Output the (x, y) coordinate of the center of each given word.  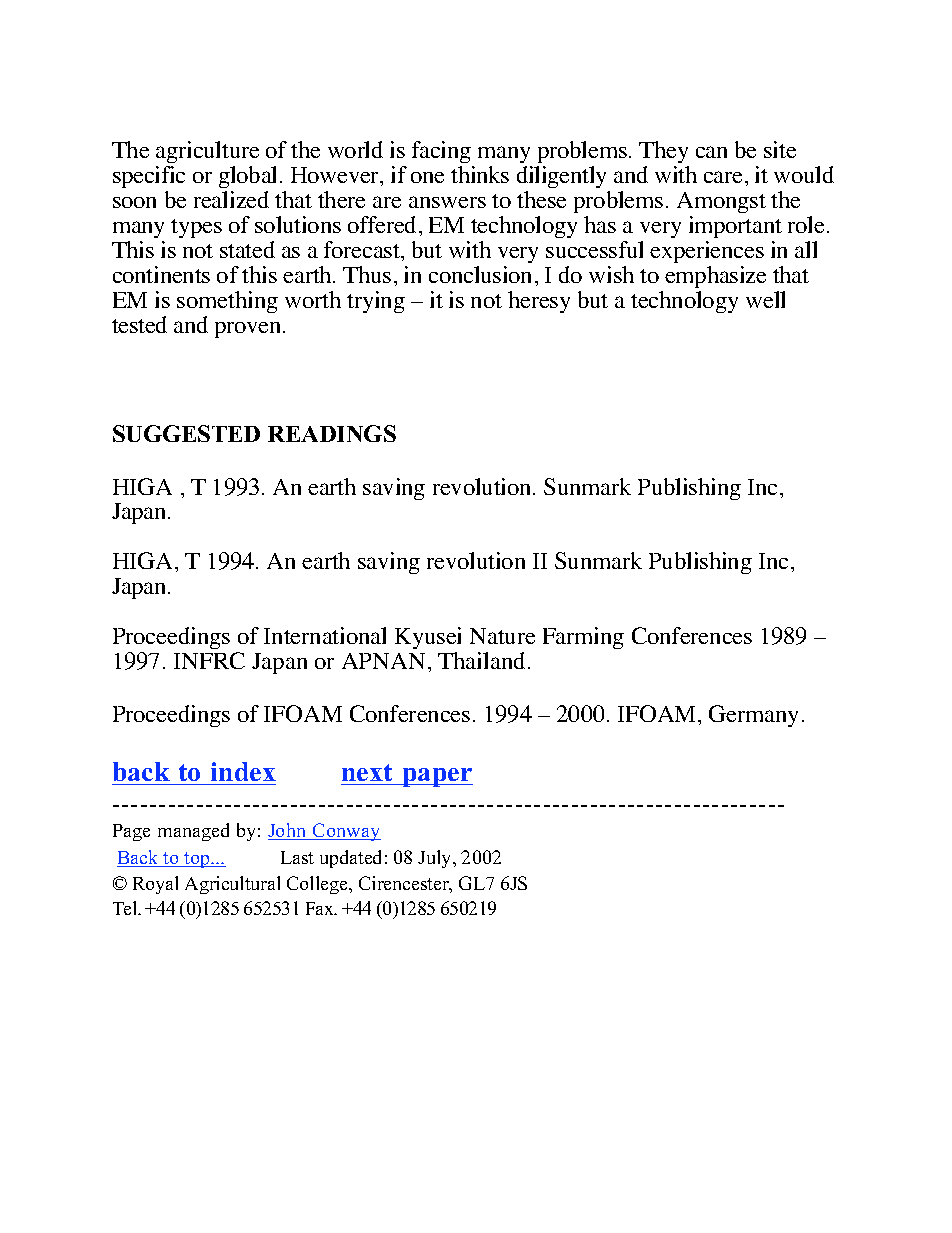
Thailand (481, 660)
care (723, 177)
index (243, 771)
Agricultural (232, 885)
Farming (583, 638)
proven (249, 330)
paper (436, 777)
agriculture (207, 154)
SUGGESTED (186, 433)
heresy (539, 302)
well (765, 299)
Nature (502, 636)
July (436, 859)
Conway (346, 832)
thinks (480, 174)
